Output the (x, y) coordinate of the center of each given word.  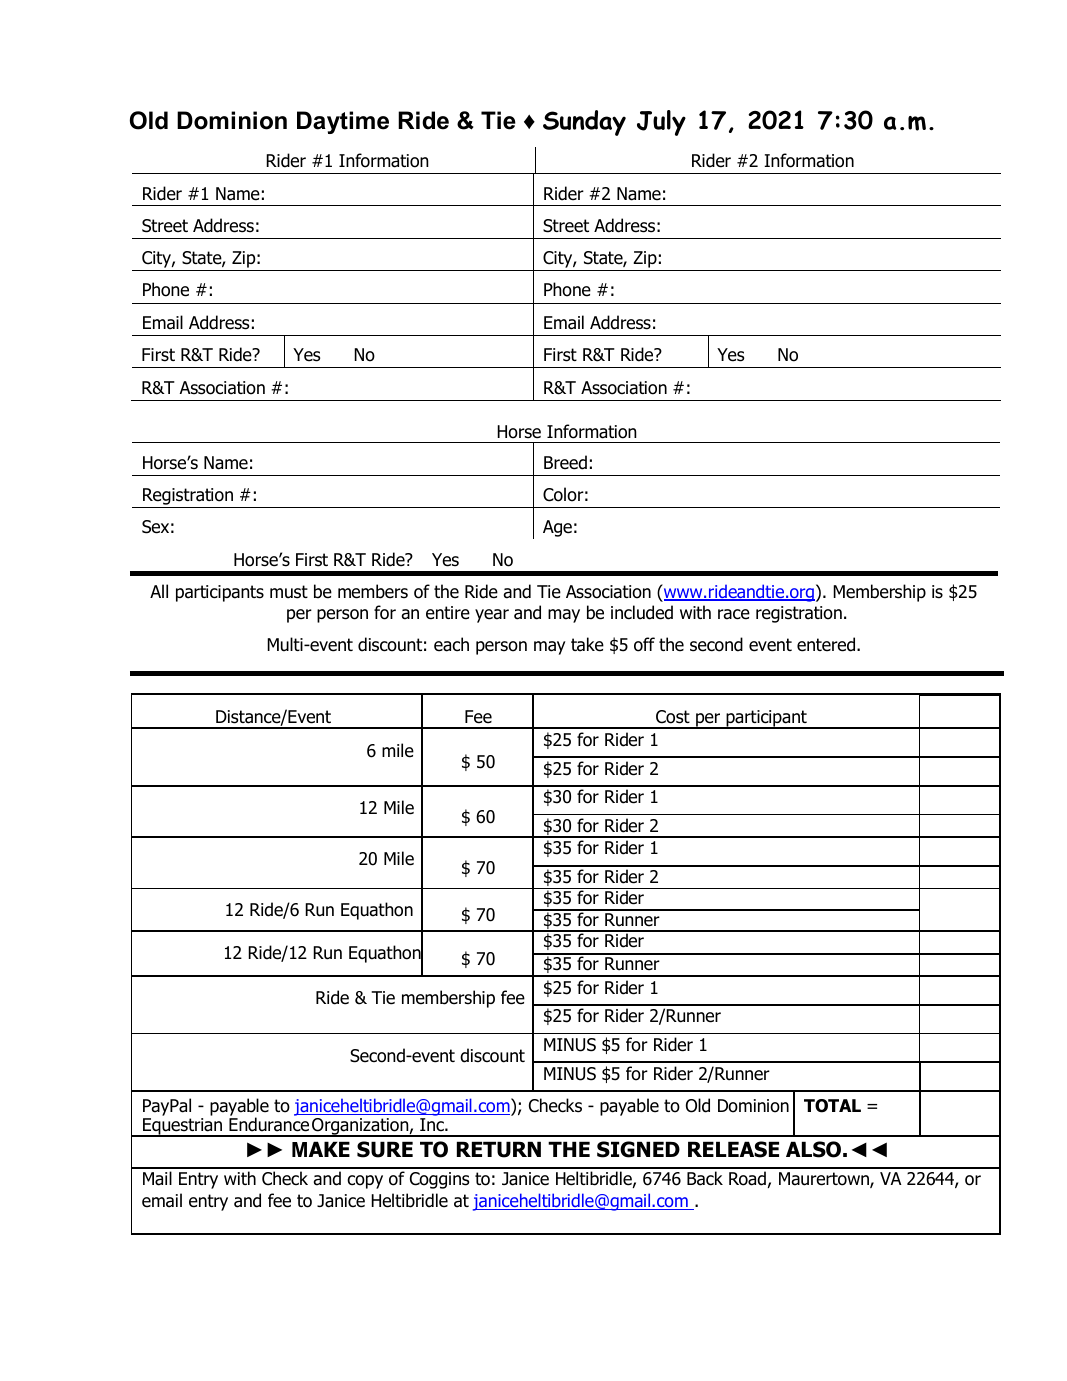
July (661, 123)
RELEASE (733, 1149)
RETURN (499, 1149)
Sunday (584, 123)
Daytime (343, 122)
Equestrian (183, 1127)
